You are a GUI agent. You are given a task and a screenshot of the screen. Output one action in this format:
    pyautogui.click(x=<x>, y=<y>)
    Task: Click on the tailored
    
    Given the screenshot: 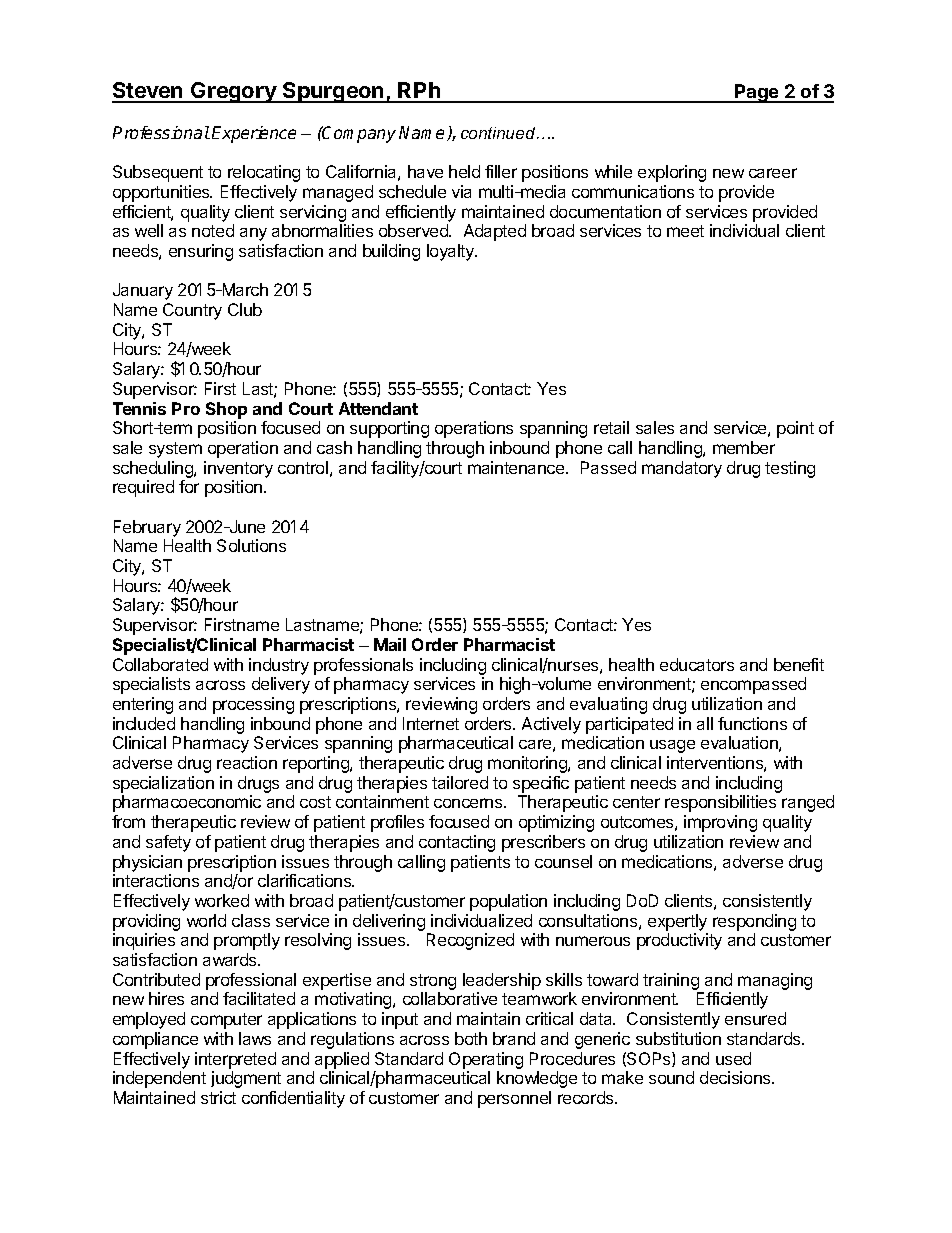 What is the action you would take?
    pyautogui.click(x=460, y=782)
